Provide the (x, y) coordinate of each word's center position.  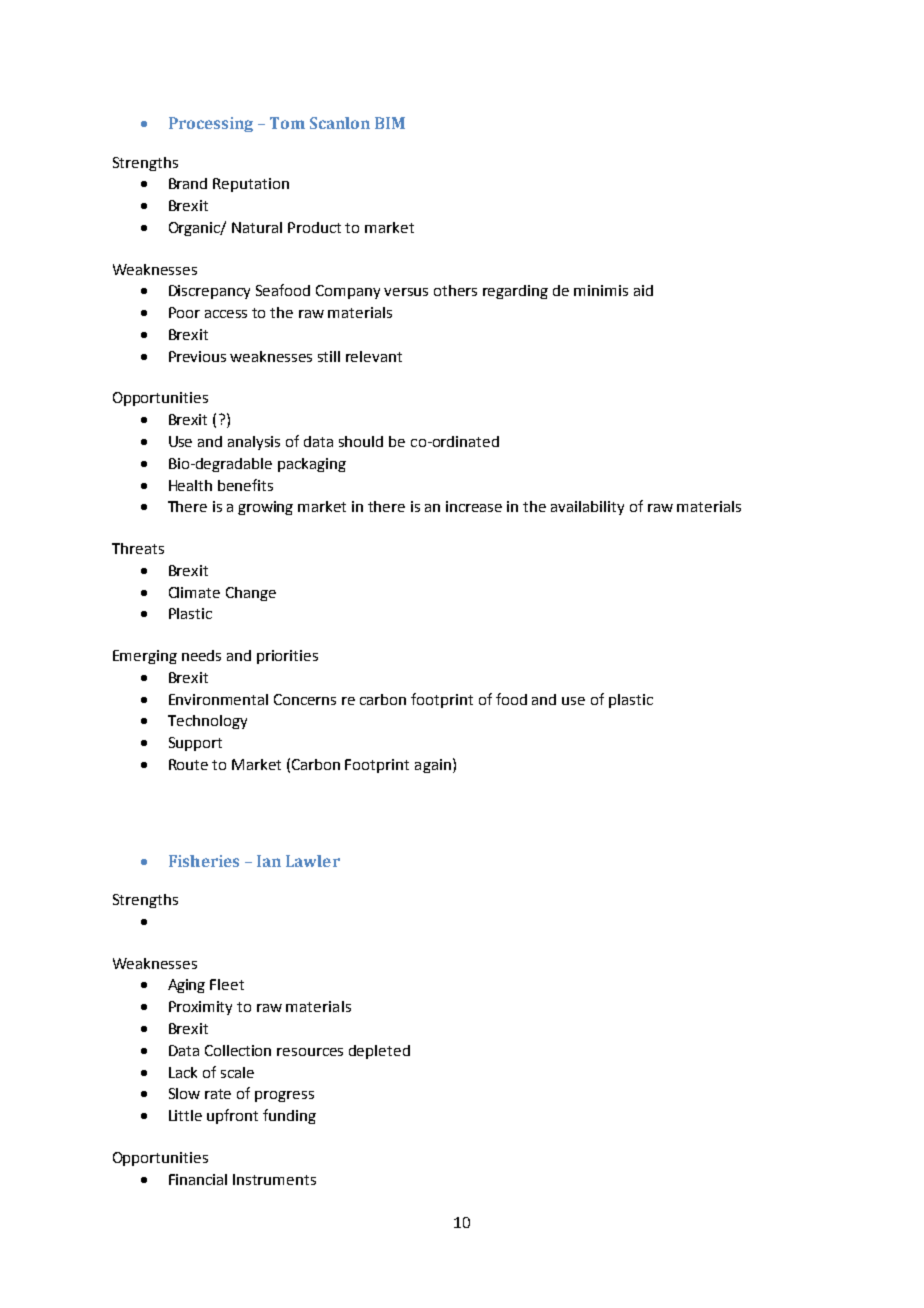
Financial (198, 1179)
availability (587, 508)
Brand (188, 183)
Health (190, 485)
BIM (390, 123)
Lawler (313, 861)
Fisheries (204, 861)
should (361, 441)
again (433, 766)
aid (643, 290)
